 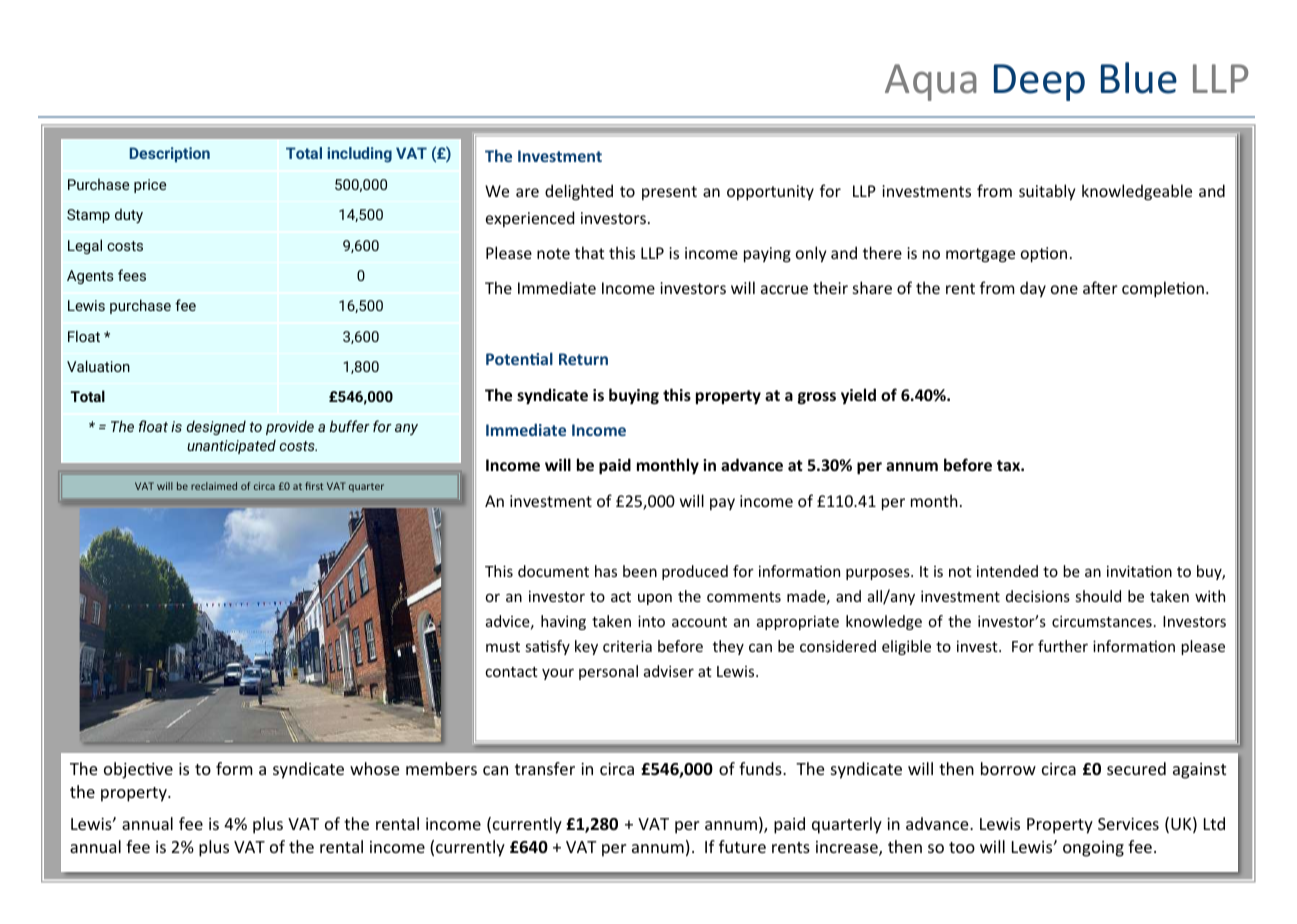 What do you see at coordinates (138, 770) in the document?
I see `objective` at bounding box center [138, 770].
